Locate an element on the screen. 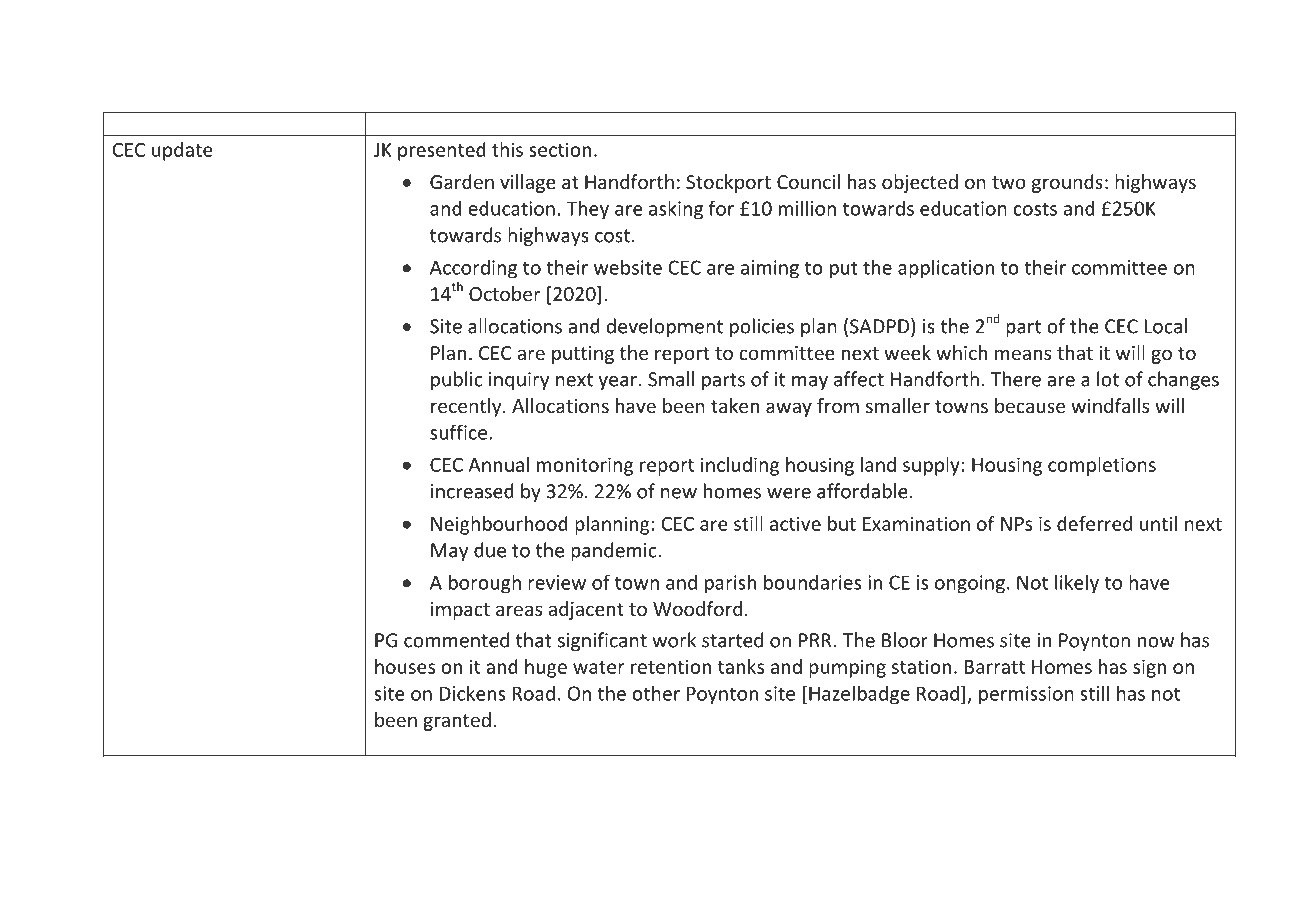  public is located at coordinates (457, 380).
